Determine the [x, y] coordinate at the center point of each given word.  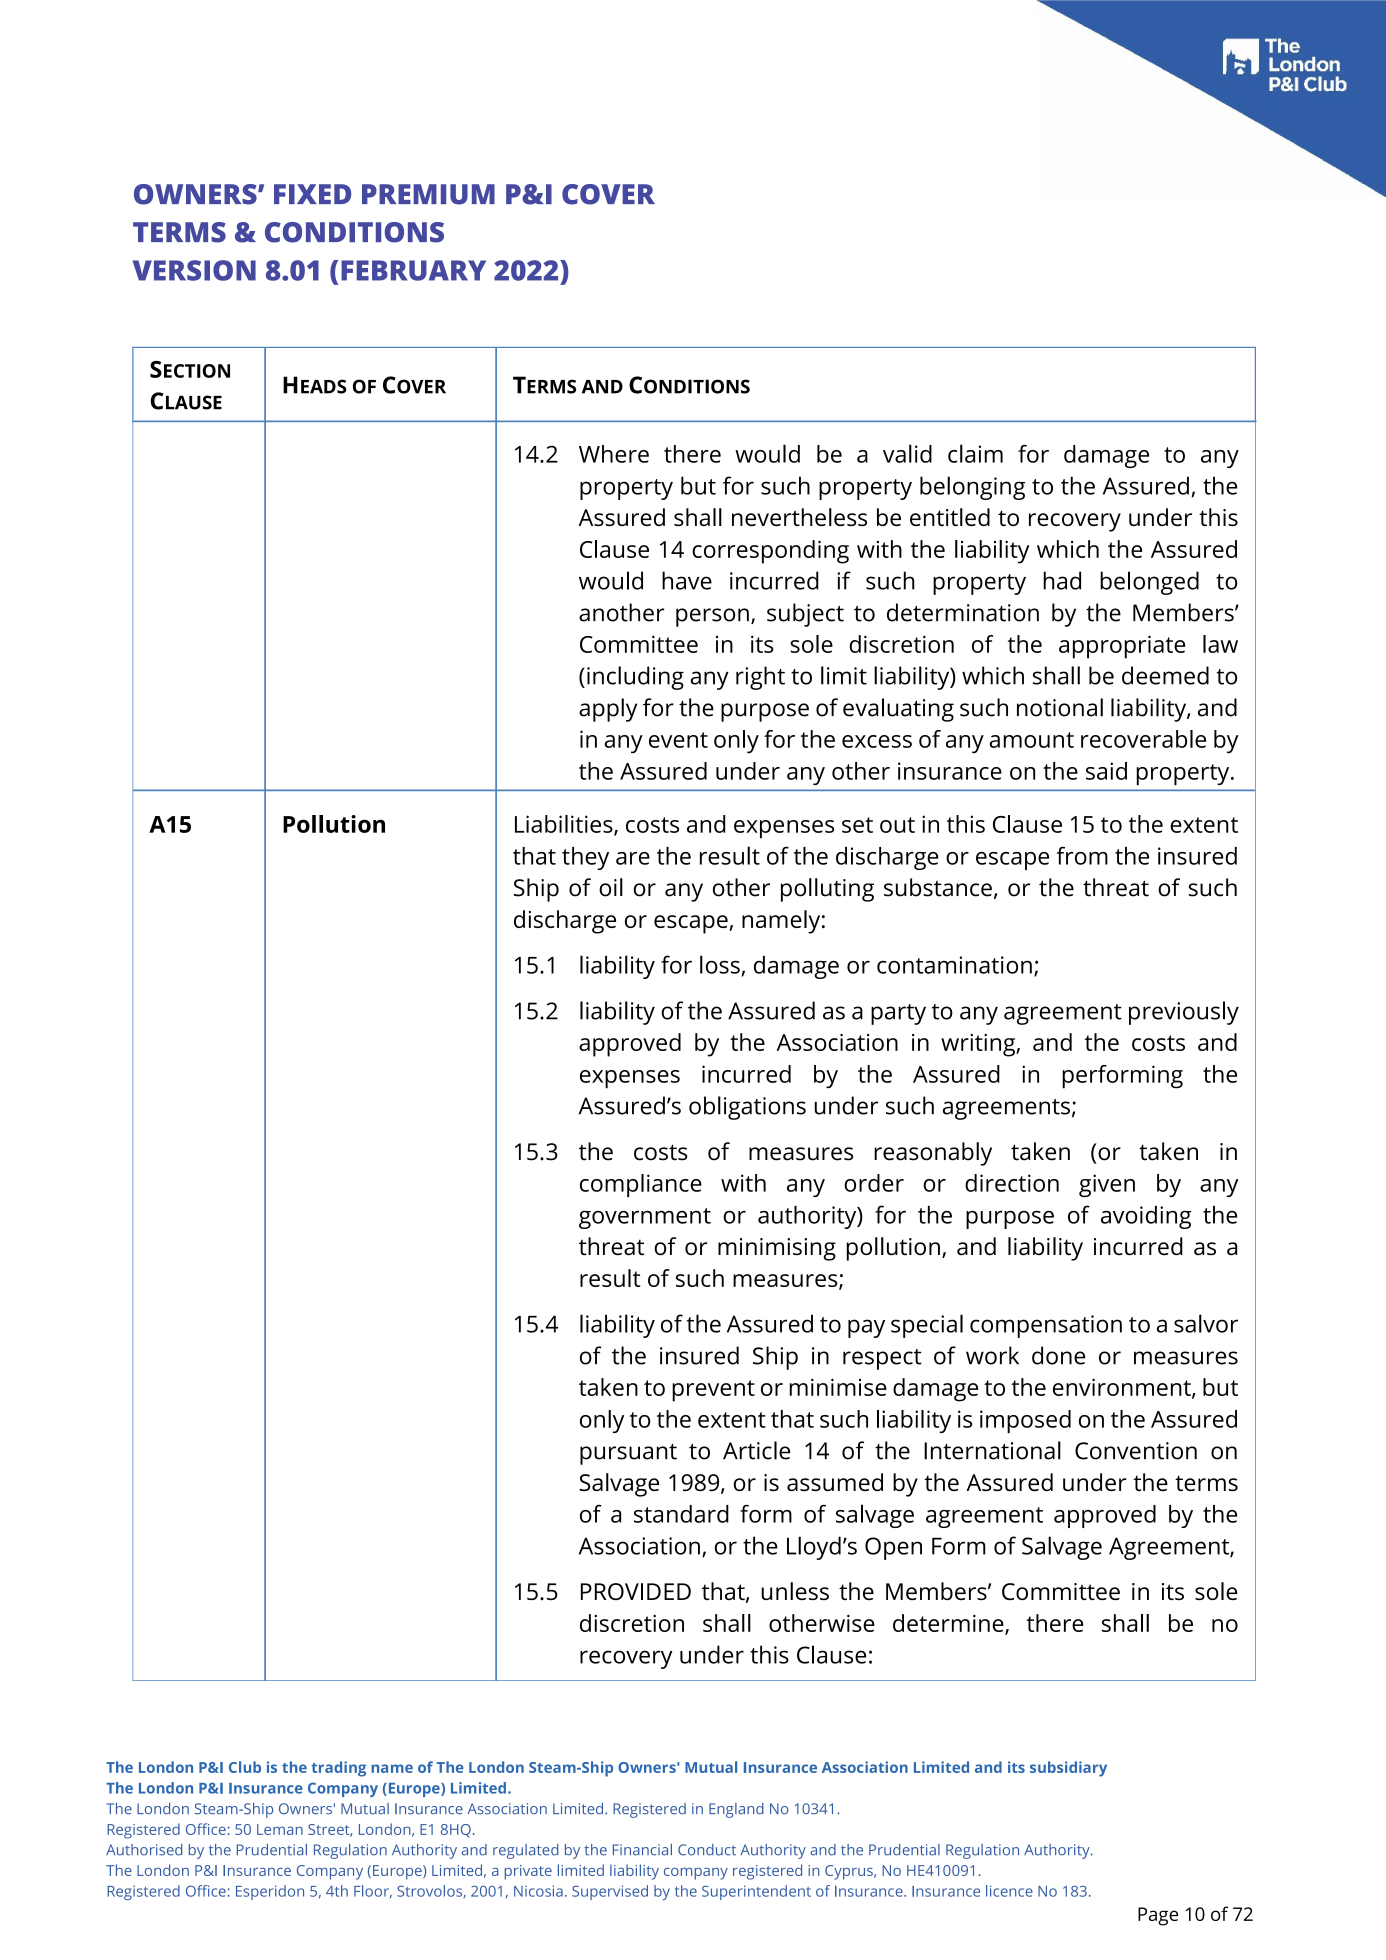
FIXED [312, 194]
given [1107, 1185]
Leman [280, 1829]
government [645, 1218]
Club [245, 1767]
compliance [641, 1185]
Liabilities [565, 825]
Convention [1136, 1451]
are [633, 858]
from [1082, 855]
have [687, 580]
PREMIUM [428, 194]
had [1062, 580]
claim [975, 453]
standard [681, 1514]
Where [614, 454]
